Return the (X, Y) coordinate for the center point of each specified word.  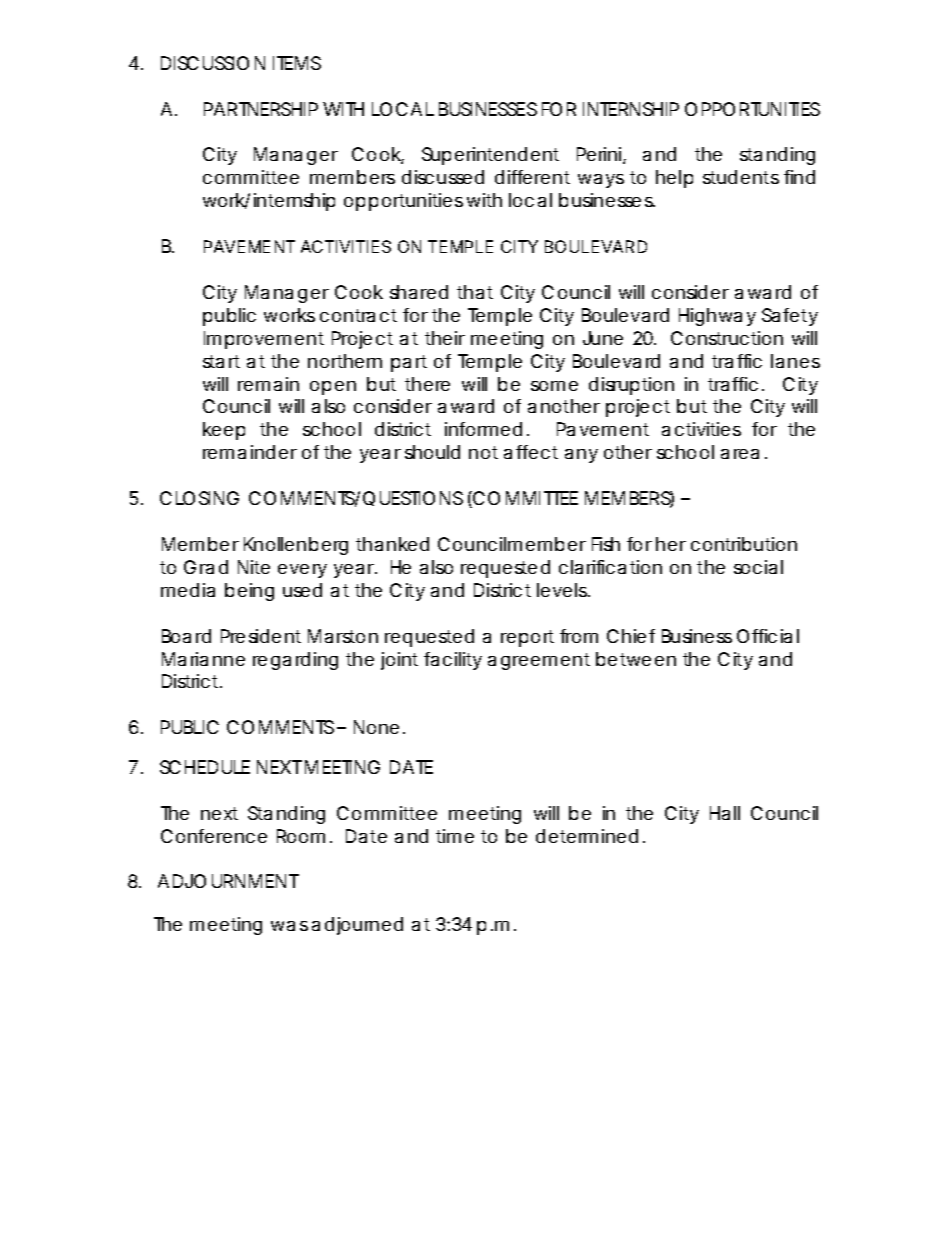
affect (531, 452)
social (758, 567)
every (302, 571)
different (532, 177)
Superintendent (490, 156)
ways (601, 181)
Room (300, 836)
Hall (725, 813)
